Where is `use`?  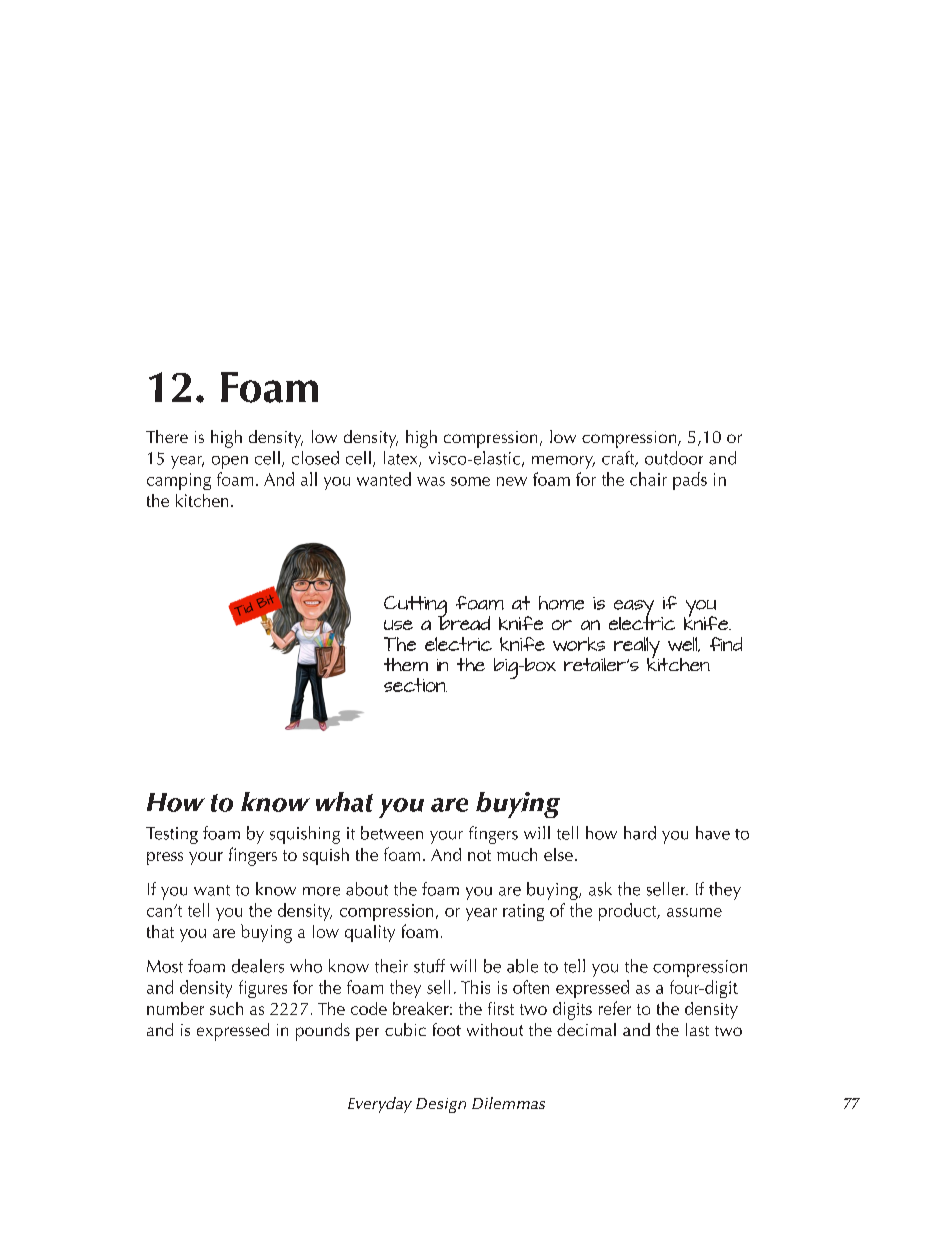 use is located at coordinates (398, 625).
